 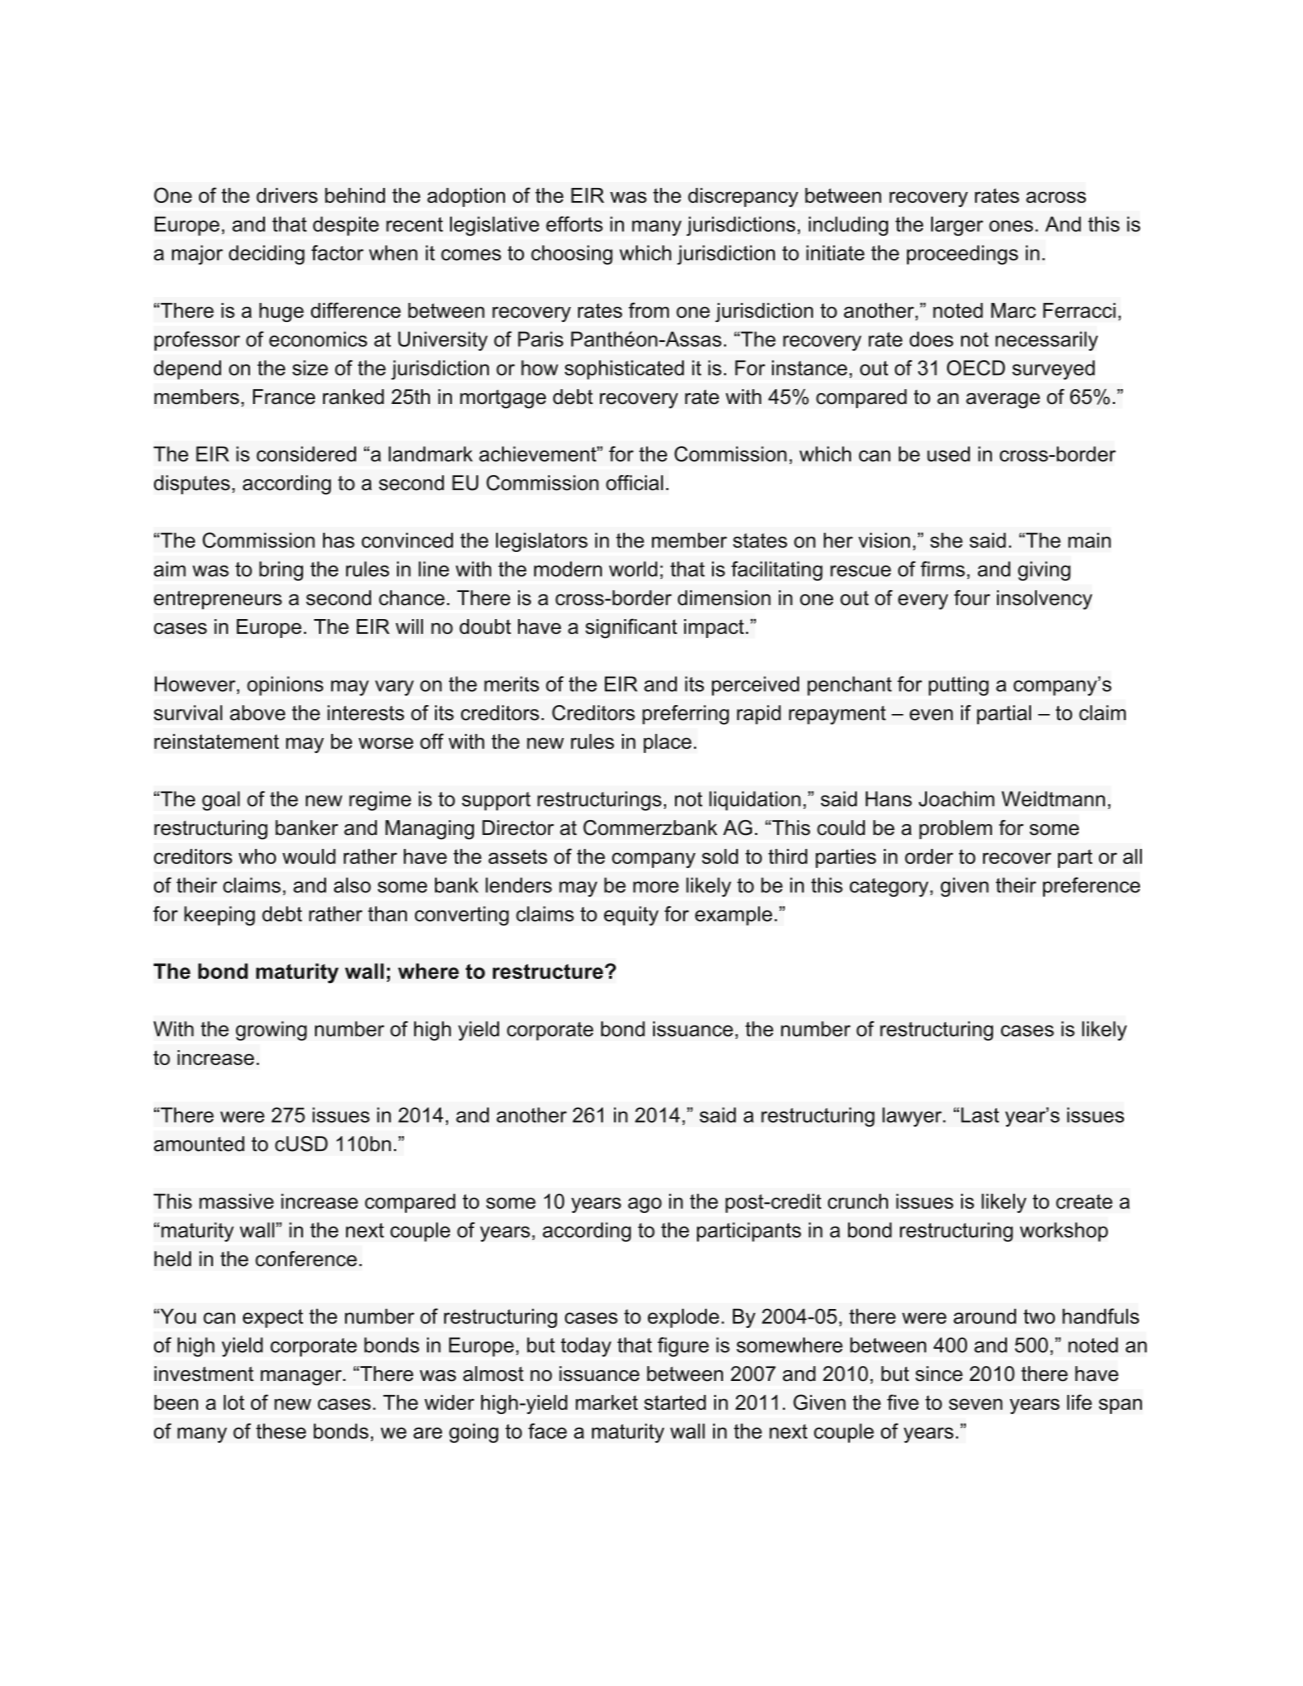 I want to click on ones, so click(x=1011, y=226).
